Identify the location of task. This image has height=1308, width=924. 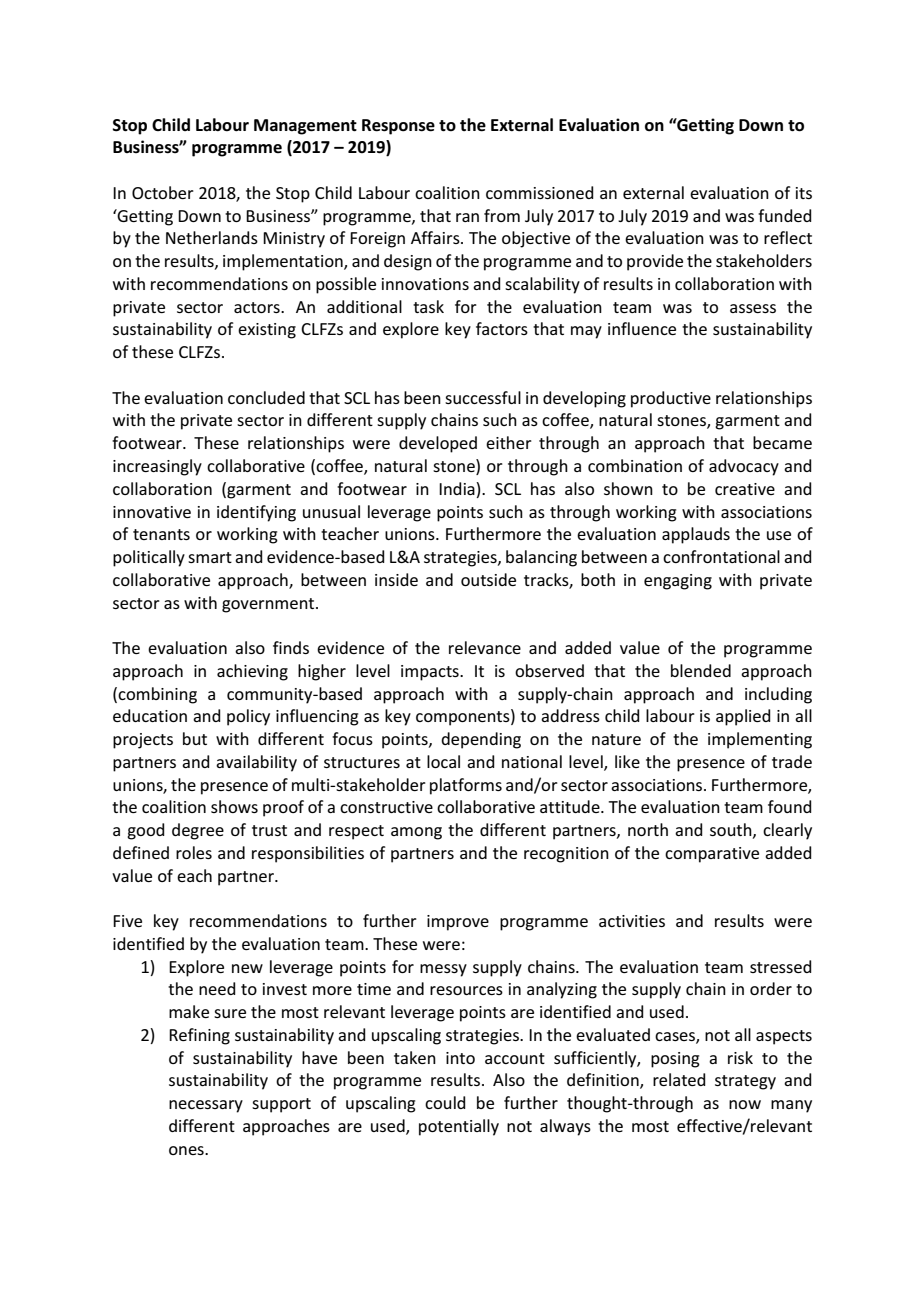
(428, 306).
